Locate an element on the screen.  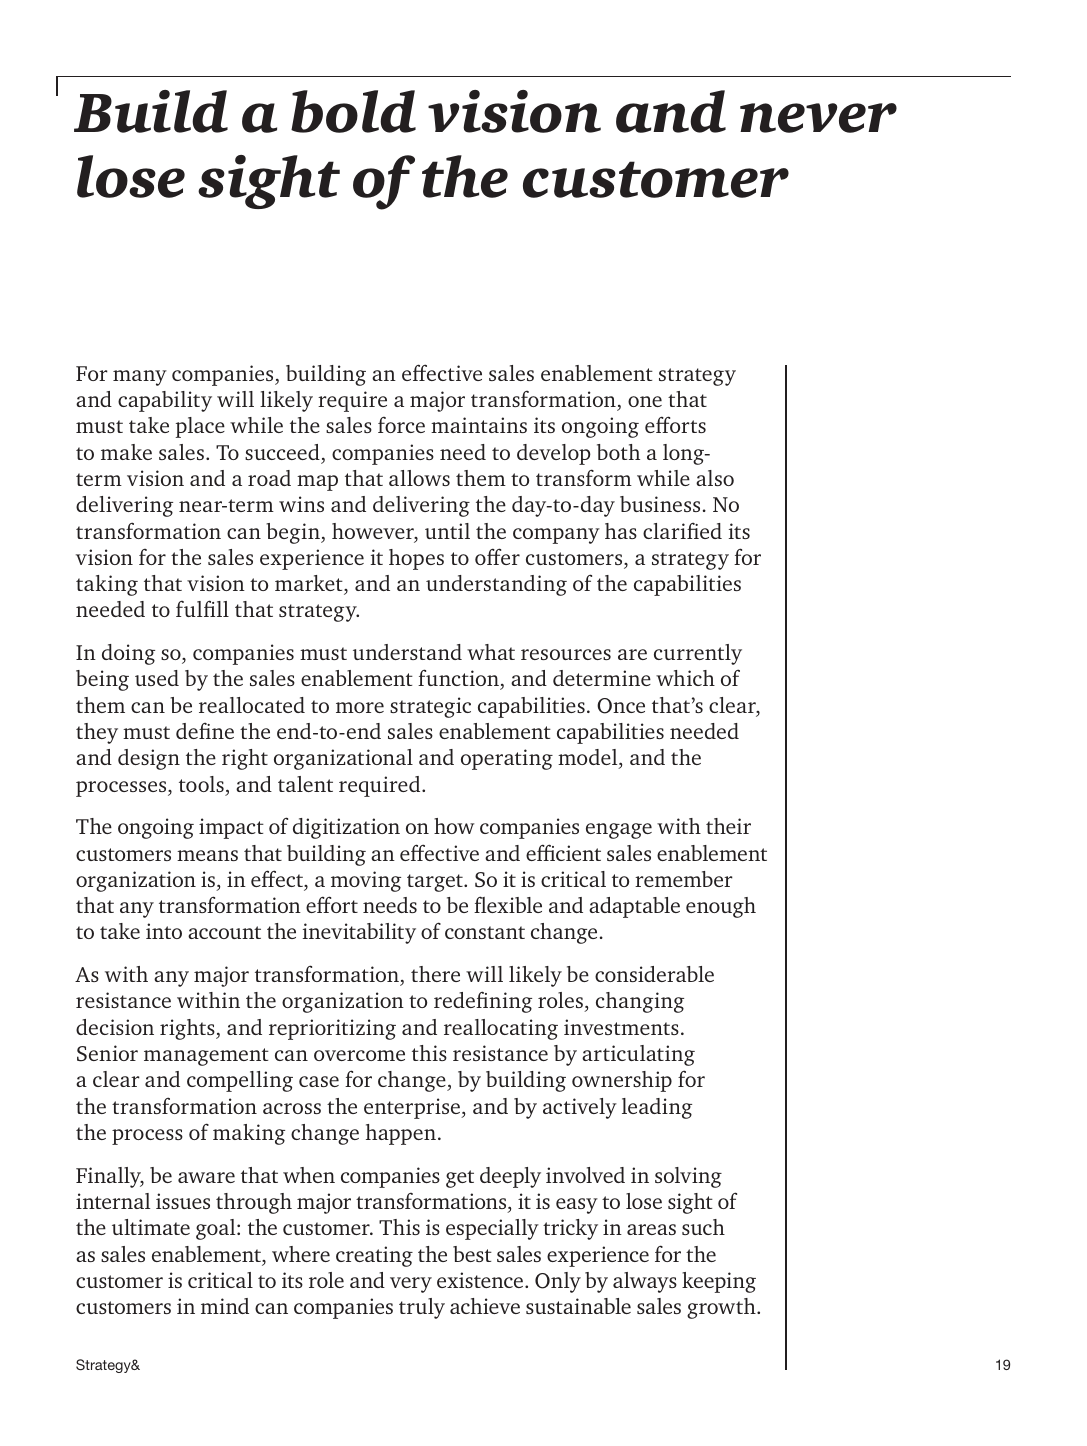
never is located at coordinates (818, 118).
